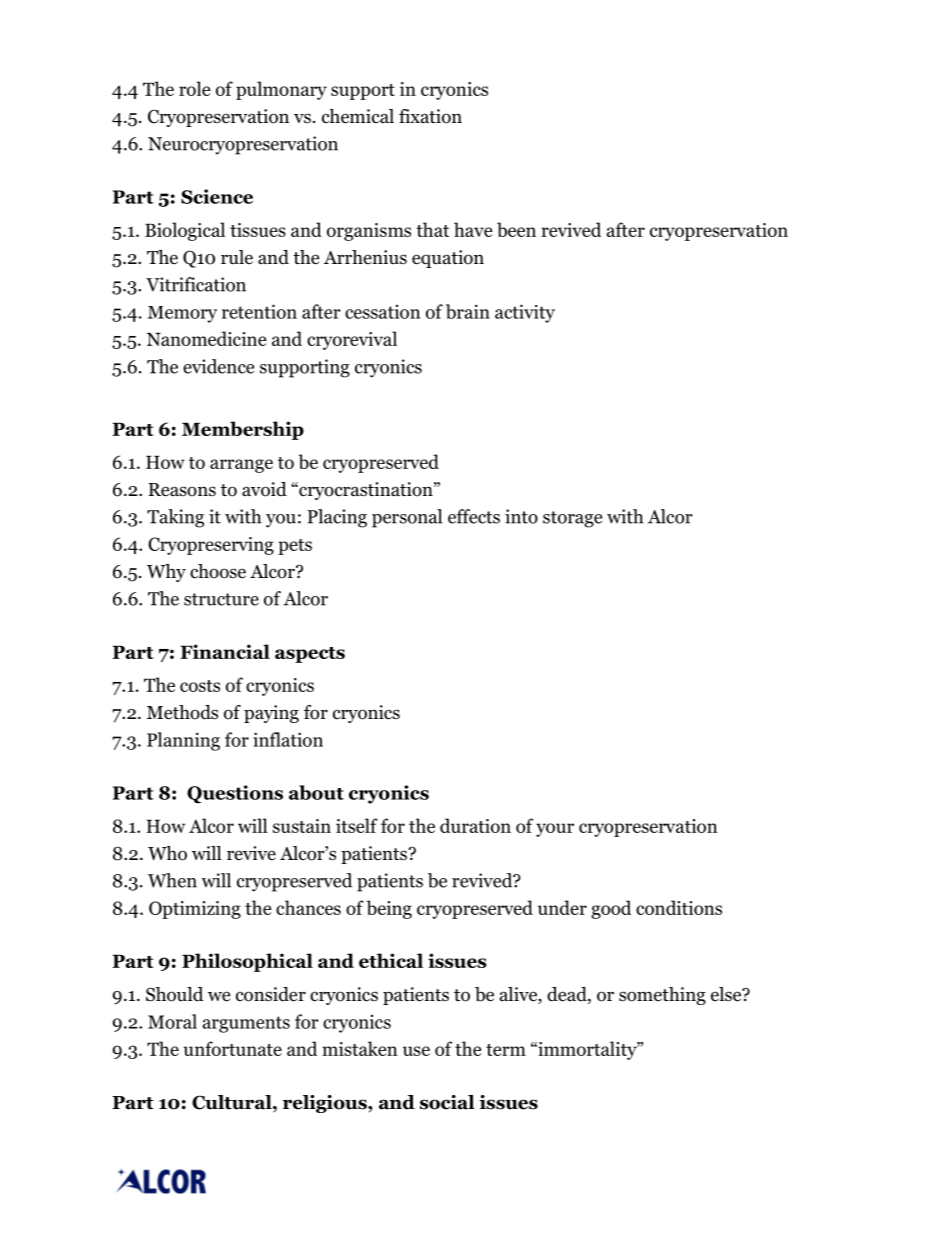 The height and width of the screenshot is (1233, 952). What do you see at coordinates (221, 599) in the screenshot?
I see `structure` at bounding box center [221, 599].
